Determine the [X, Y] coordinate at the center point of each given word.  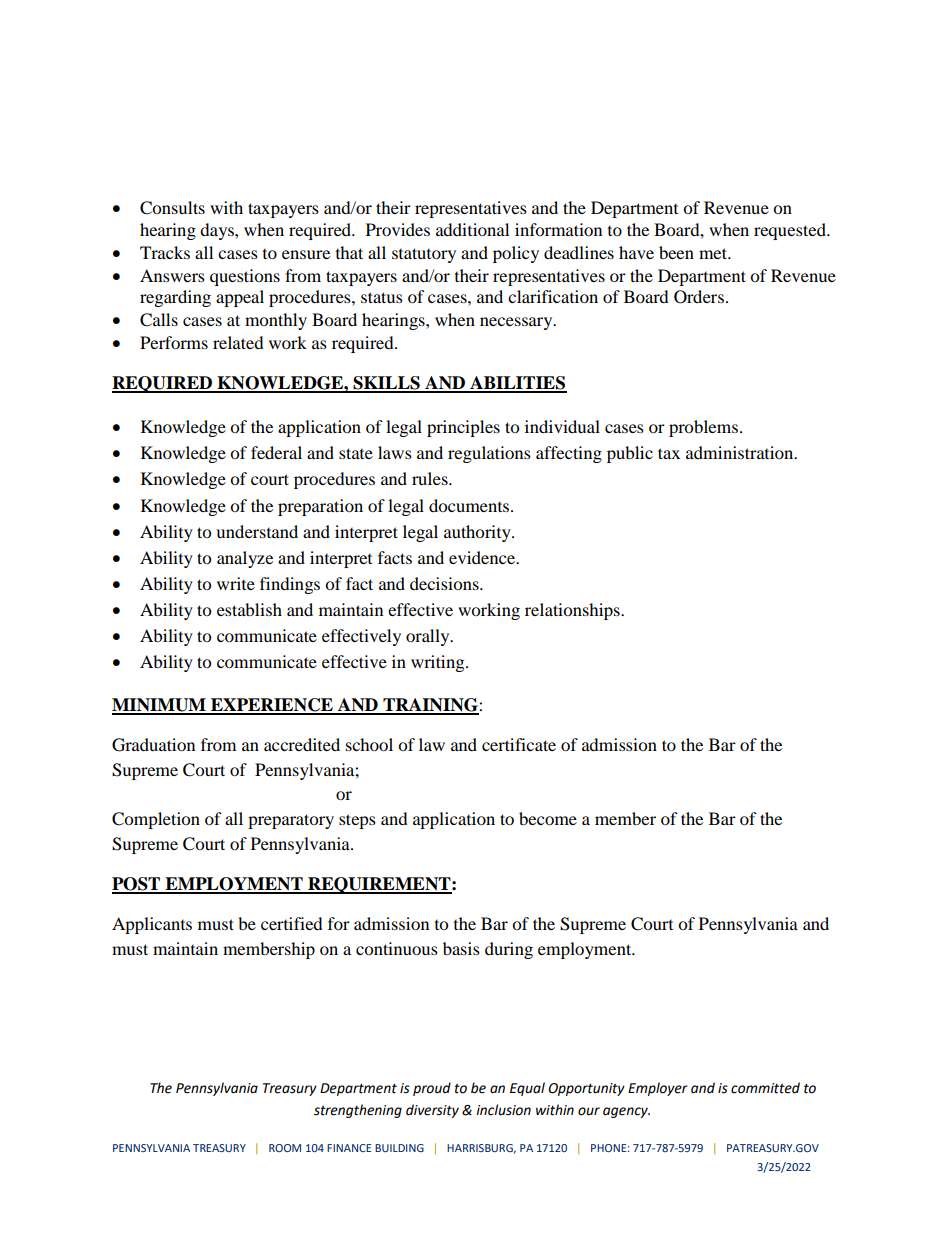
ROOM [285, 1148]
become [548, 818]
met [714, 253]
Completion [156, 820]
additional [472, 229]
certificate [519, 744]
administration [741, 452]
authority [478, 533]
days [218, 231]
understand [257, 531]
